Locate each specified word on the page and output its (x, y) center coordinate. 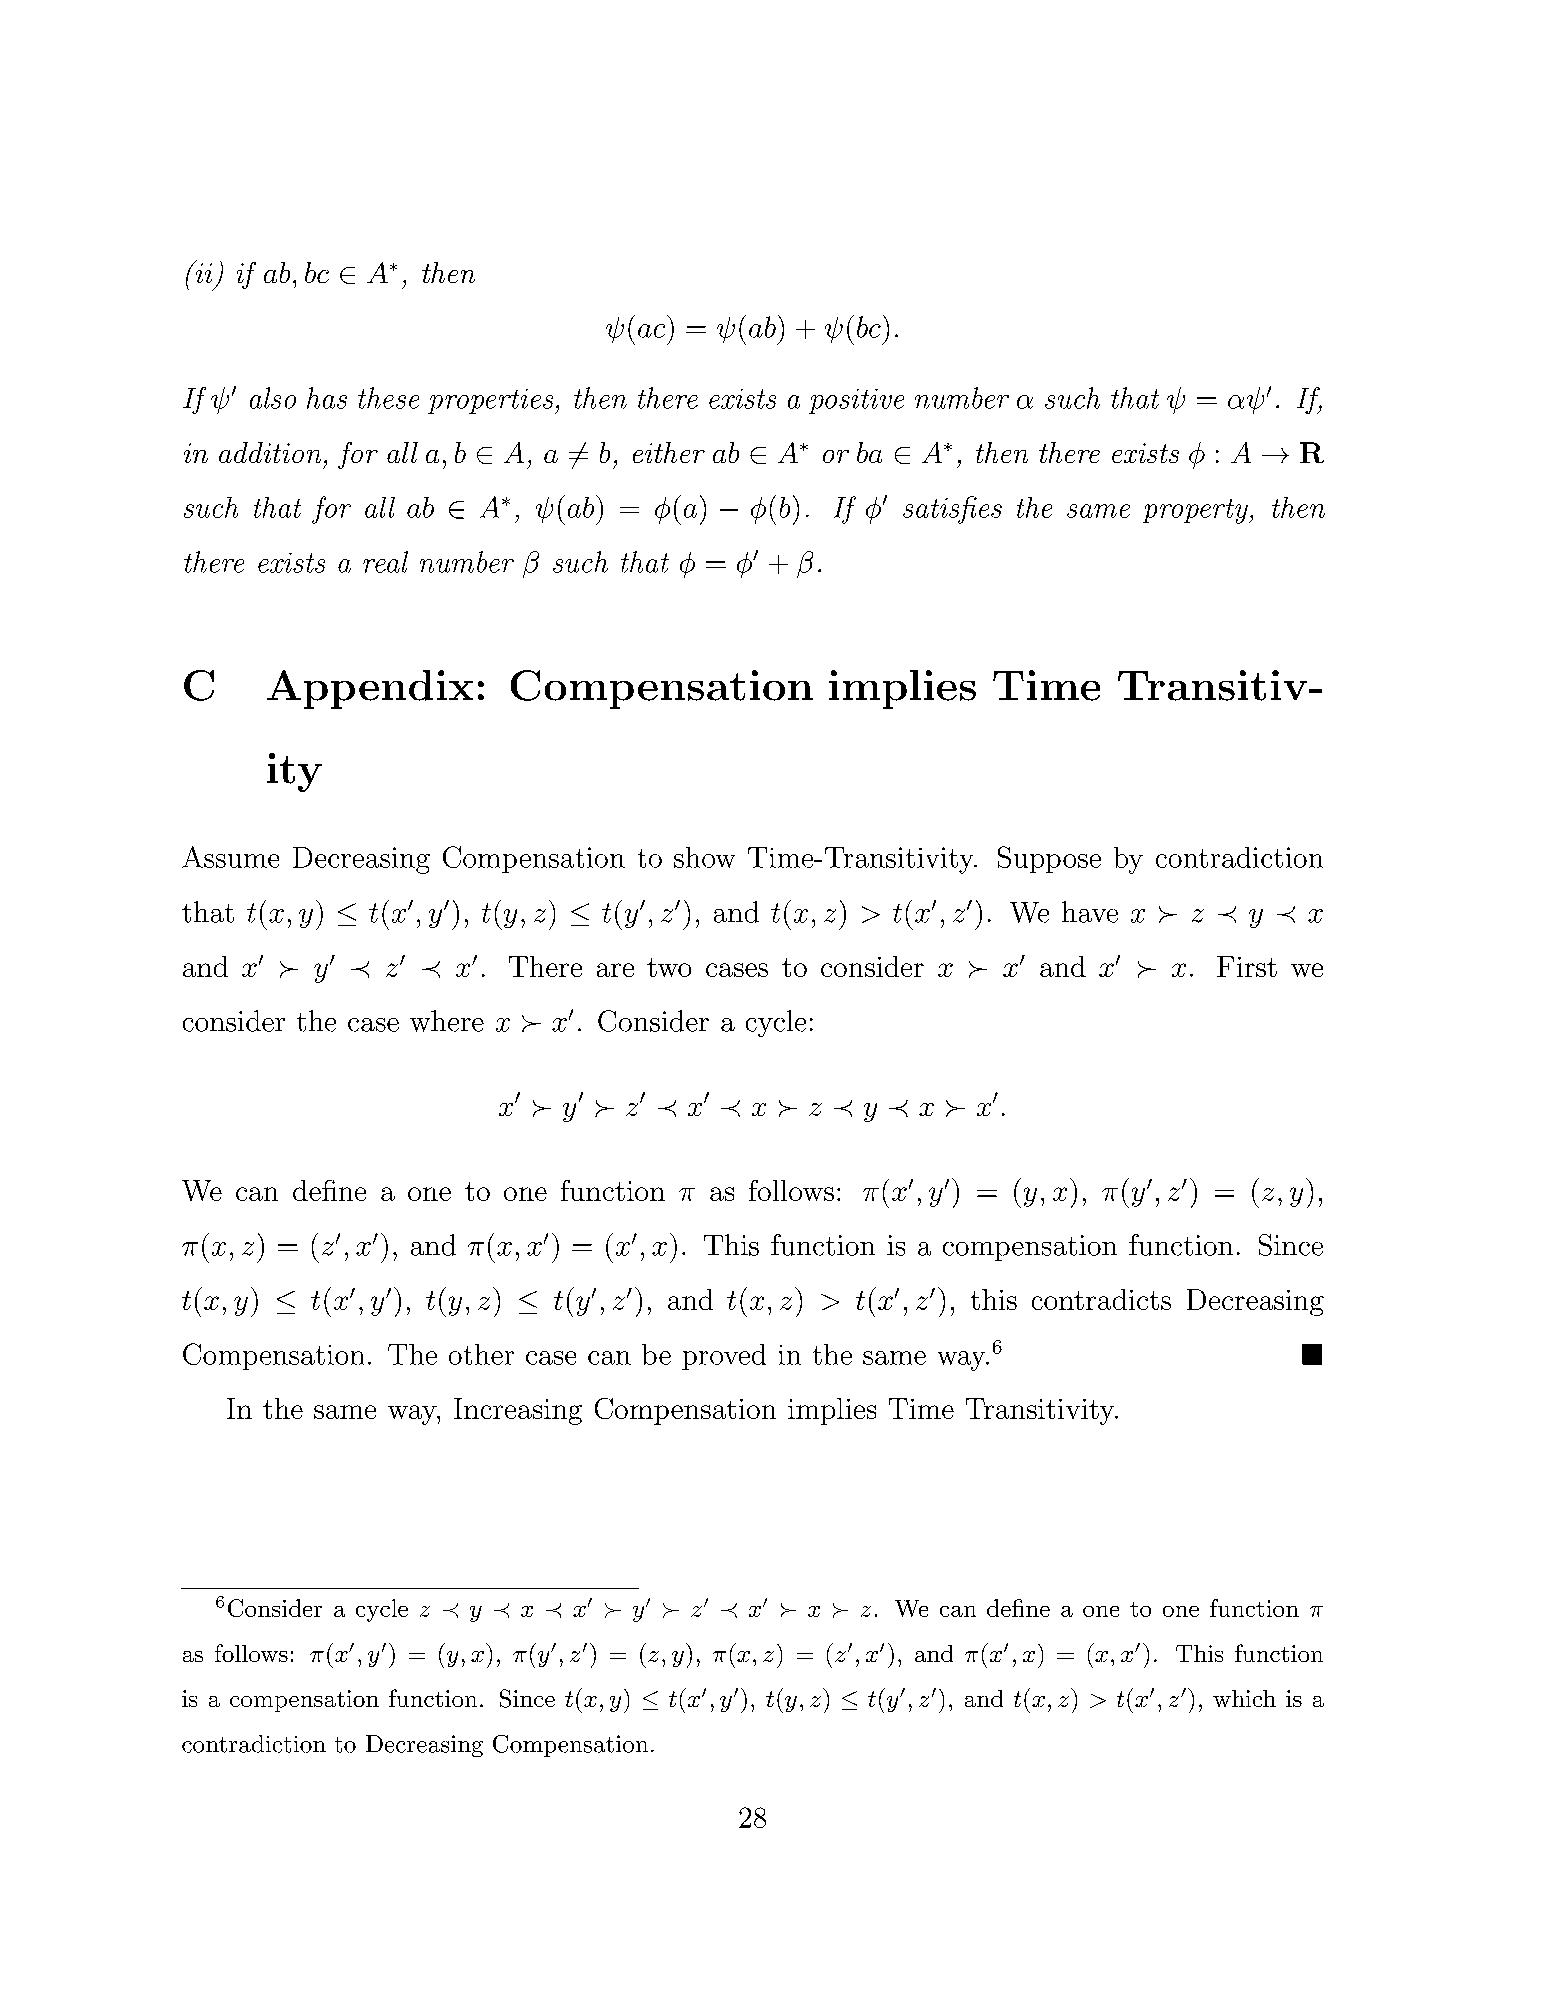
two (669, 967)
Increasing (518, 1411)
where (447, 1021)
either (669, 452)
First (1247, 966)
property (1196, 511)
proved (724, 1357)
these (388, 398)
